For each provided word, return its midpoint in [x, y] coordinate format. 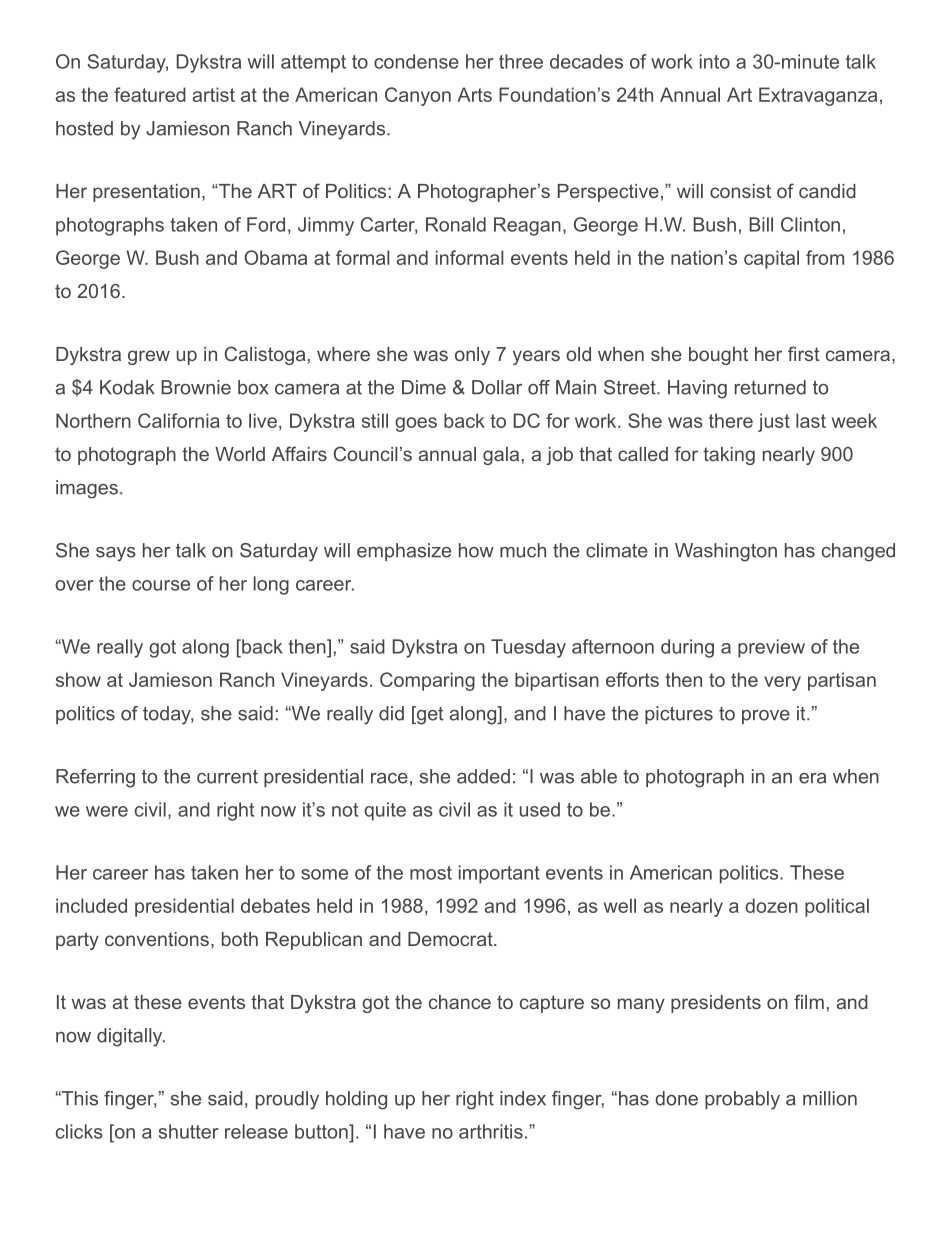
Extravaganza [818, 96]
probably [742, 1100]
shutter [189, 1131]
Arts [474, 94]
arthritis [491, 1131]
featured [150, 94]
